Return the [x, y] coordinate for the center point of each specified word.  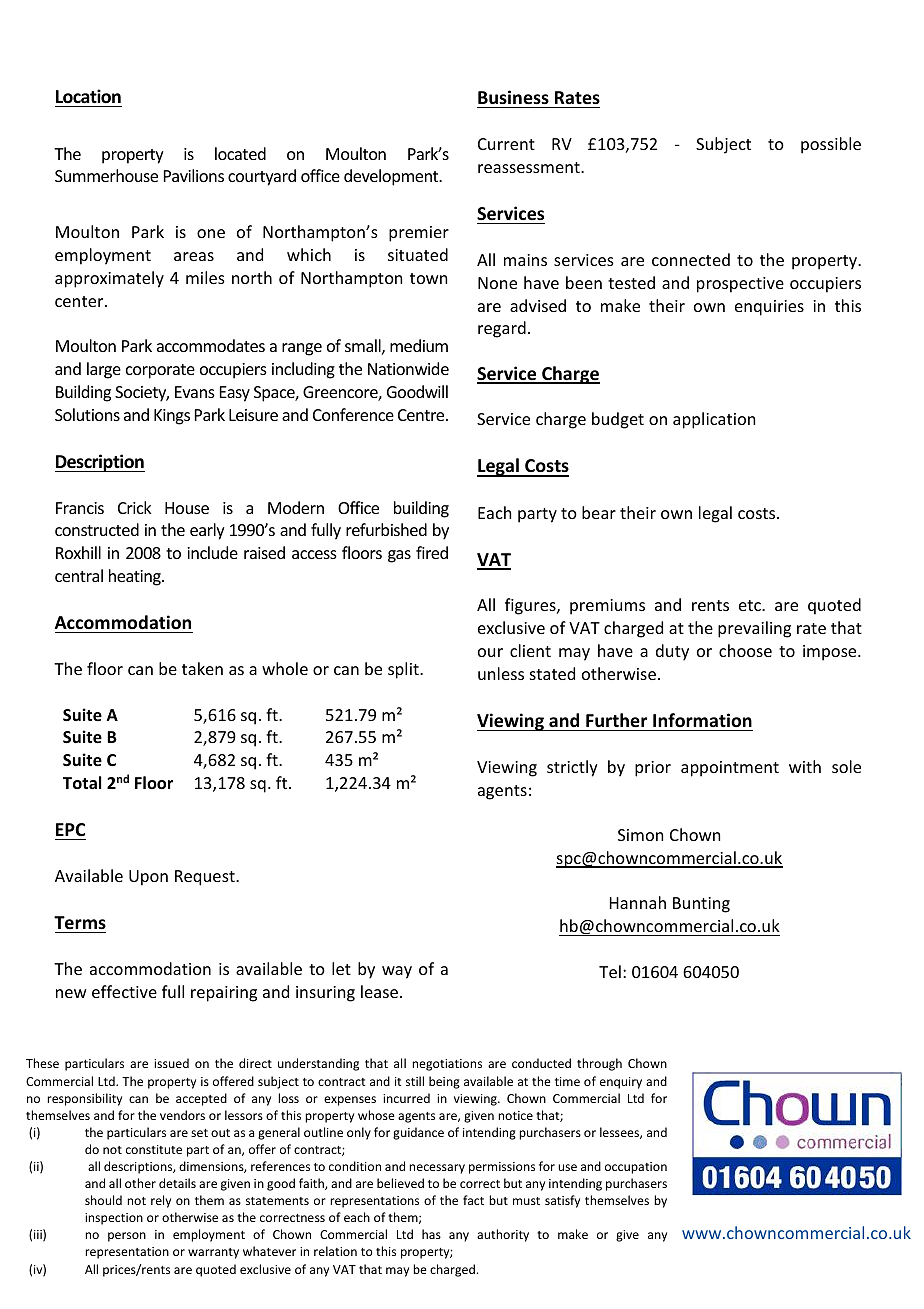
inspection [114, 1219]
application [714, 420]
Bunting [701, 905]
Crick [135, 507]
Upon [148, 878]
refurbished [386, 529]
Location [88, 96]
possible [831, 145]
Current [506, 144]
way [397, 972]
